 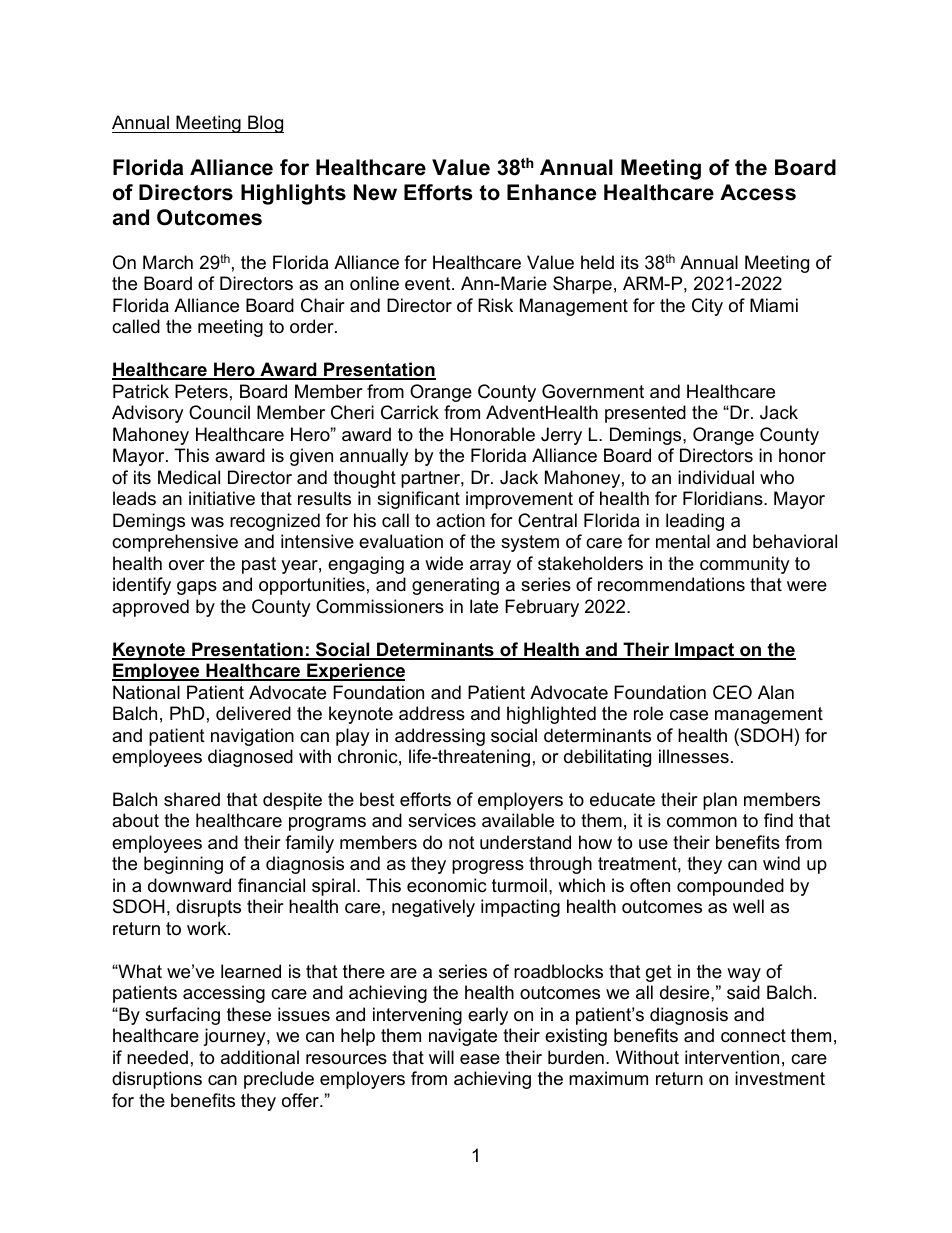 What do you see at coordinates (250, 758) in the screenshot?
I see `diagnosed` at bounding box center [250, 758].
